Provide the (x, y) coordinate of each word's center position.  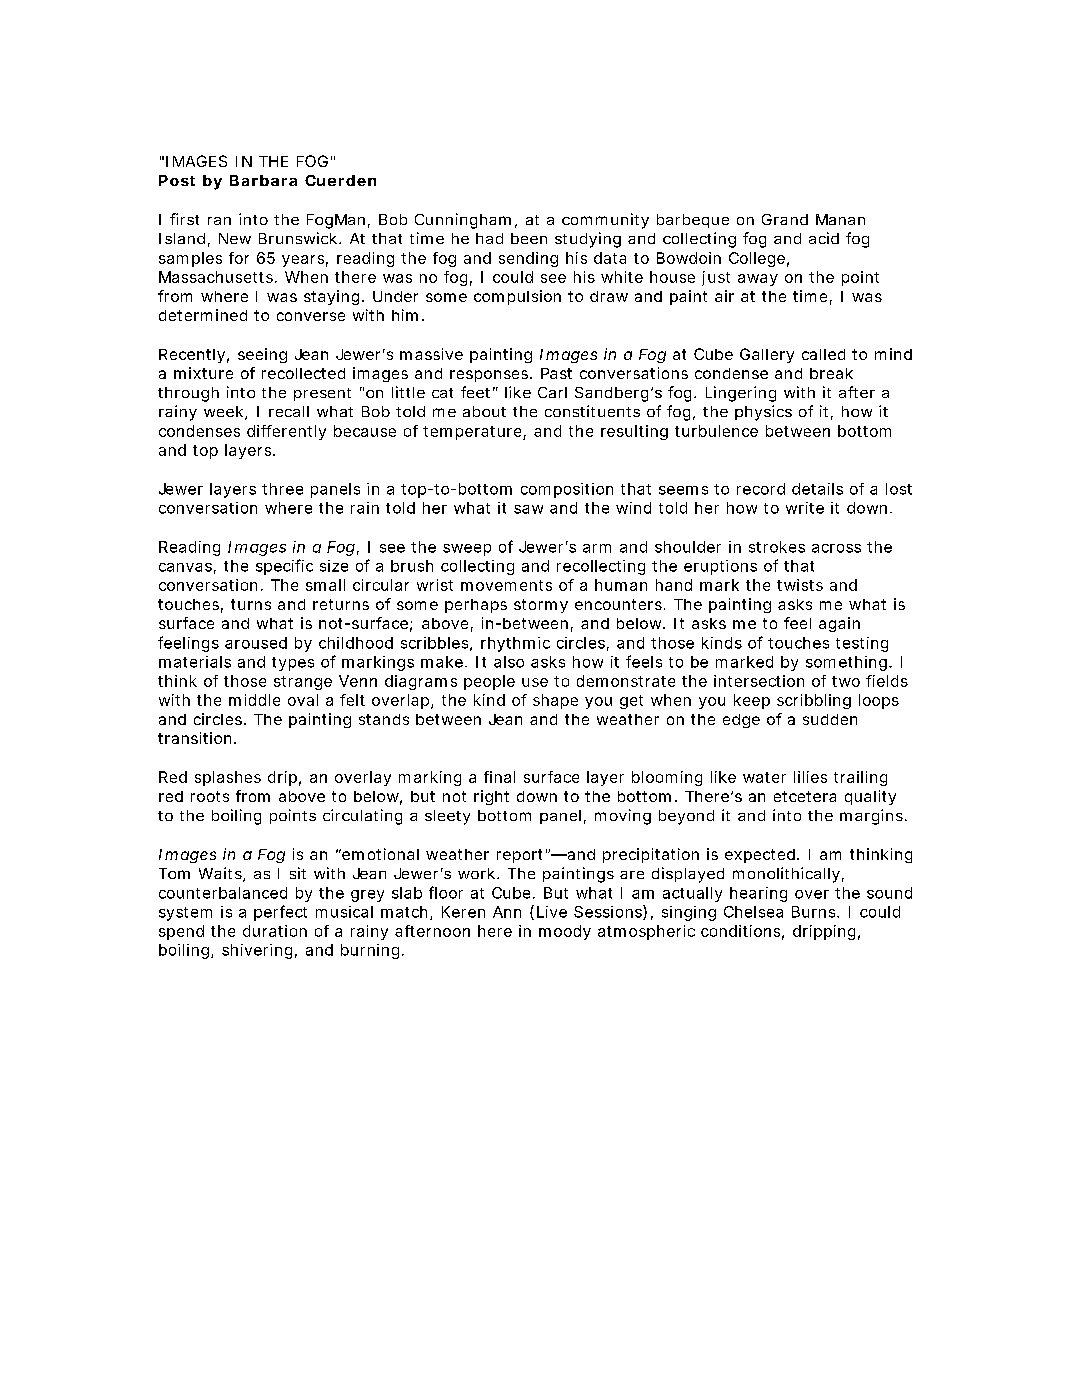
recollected (303, 373)
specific (284, 567)
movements (506, 585)
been (529, 238)
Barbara (263, 180)
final (499, 777)
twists (800, 585)
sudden (830, 719)
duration (275, 931)
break (831, 373)
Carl (552, 392)
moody (565, 932)
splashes (228, 778)
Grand (785, 219)
